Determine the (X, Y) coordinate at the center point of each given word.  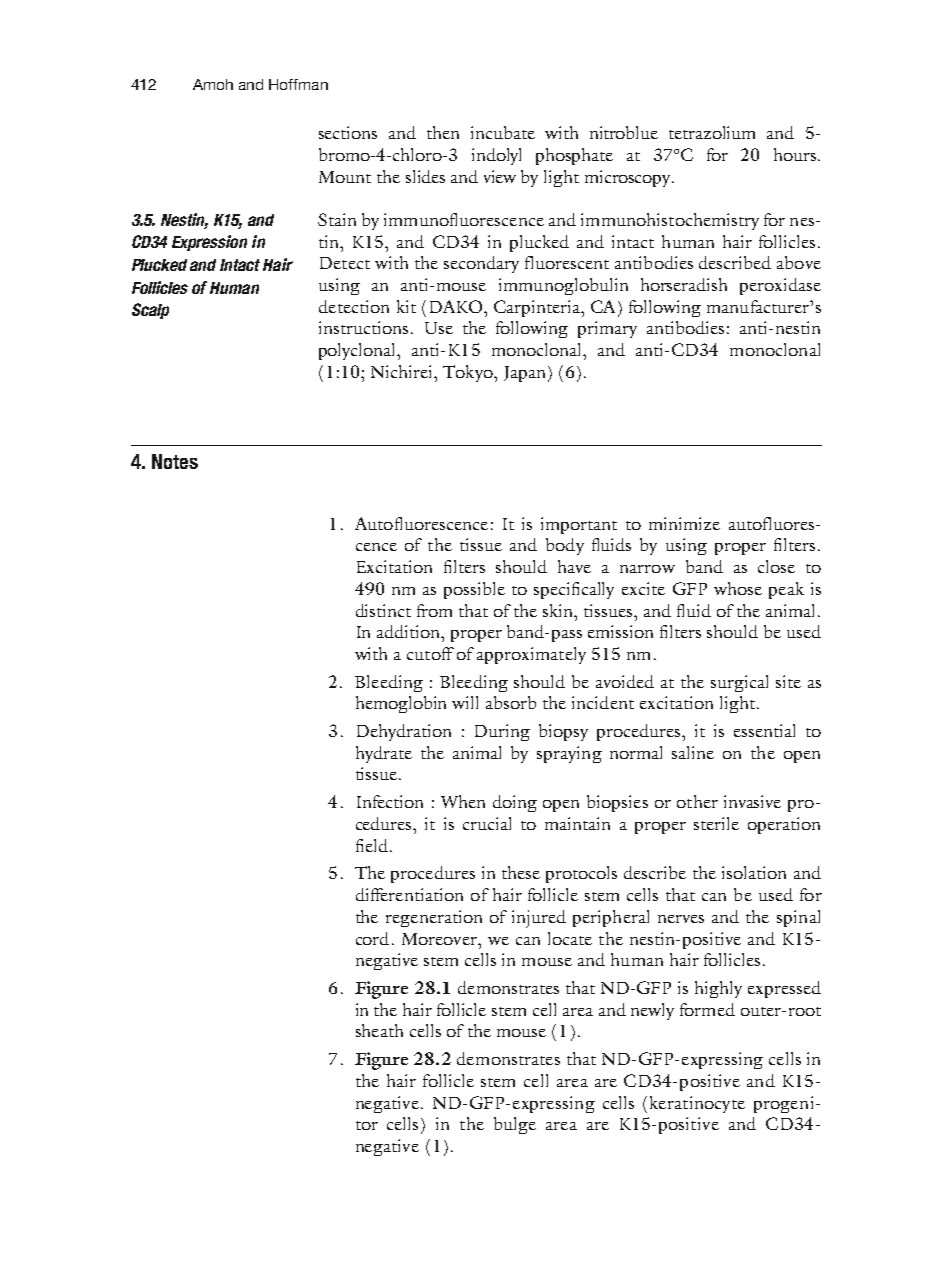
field (372, 845)
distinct (383, 610)
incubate (503, 132)
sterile (716, 823)
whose (738, 588)
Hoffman (298, 84)
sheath (379, 1030)
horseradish (684, 284)
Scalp (150, 311)
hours (795, 154)
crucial (487, 823)
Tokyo (469, 373)
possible (474, 590)
